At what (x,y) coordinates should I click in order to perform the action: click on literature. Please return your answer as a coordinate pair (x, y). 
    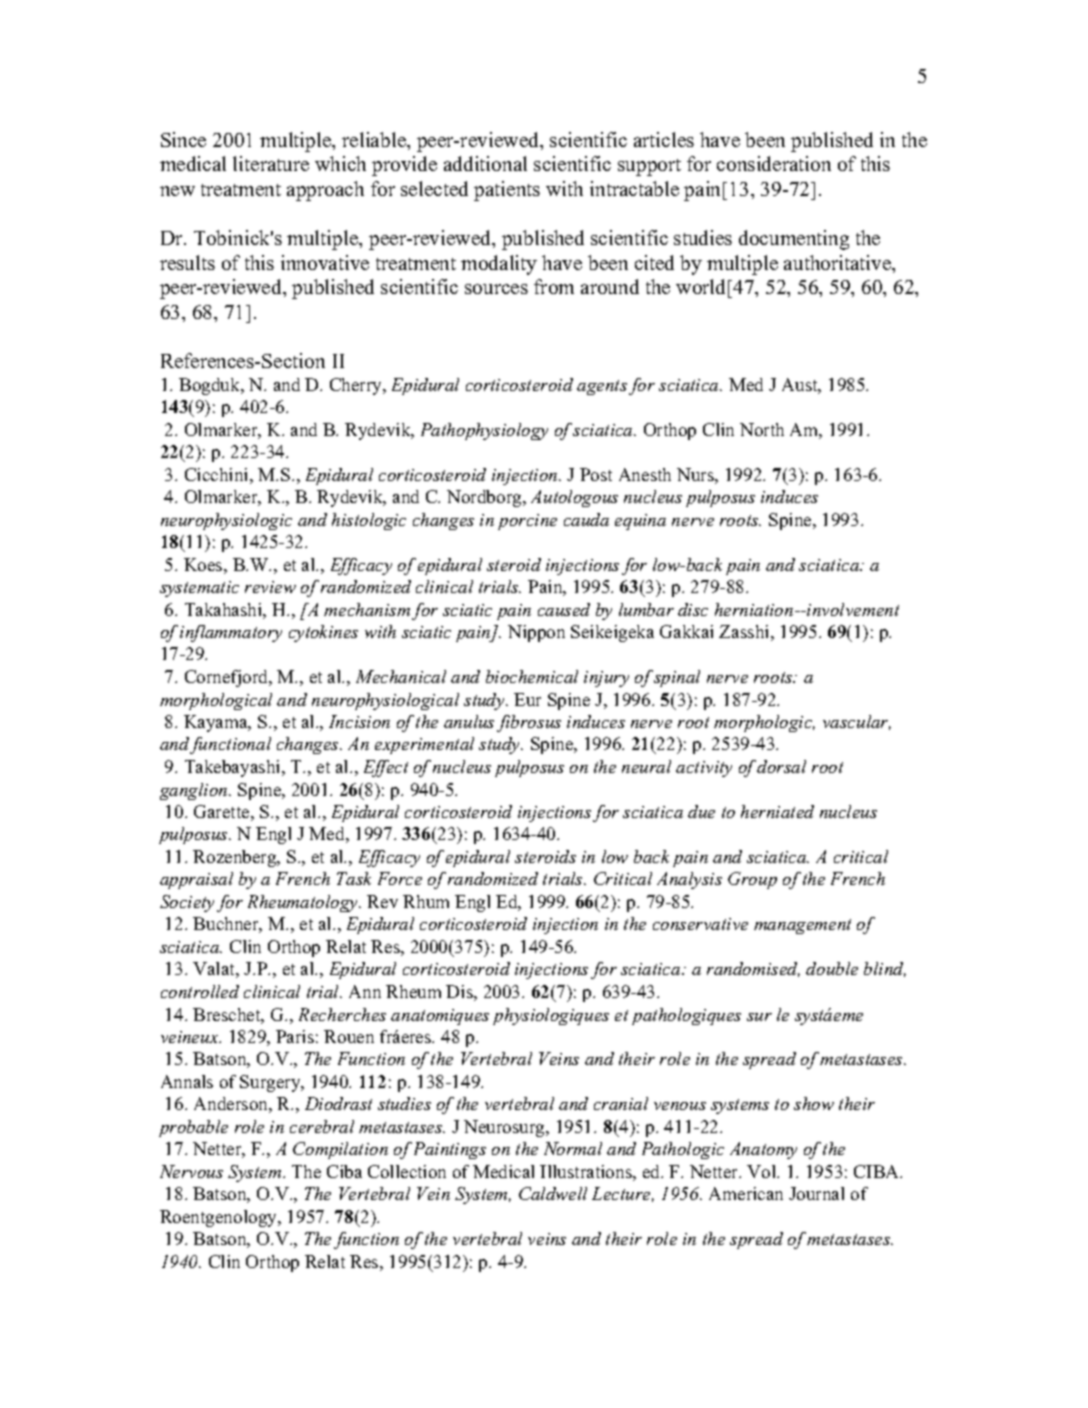
    Looking at the image, I should click on (271, 163).
